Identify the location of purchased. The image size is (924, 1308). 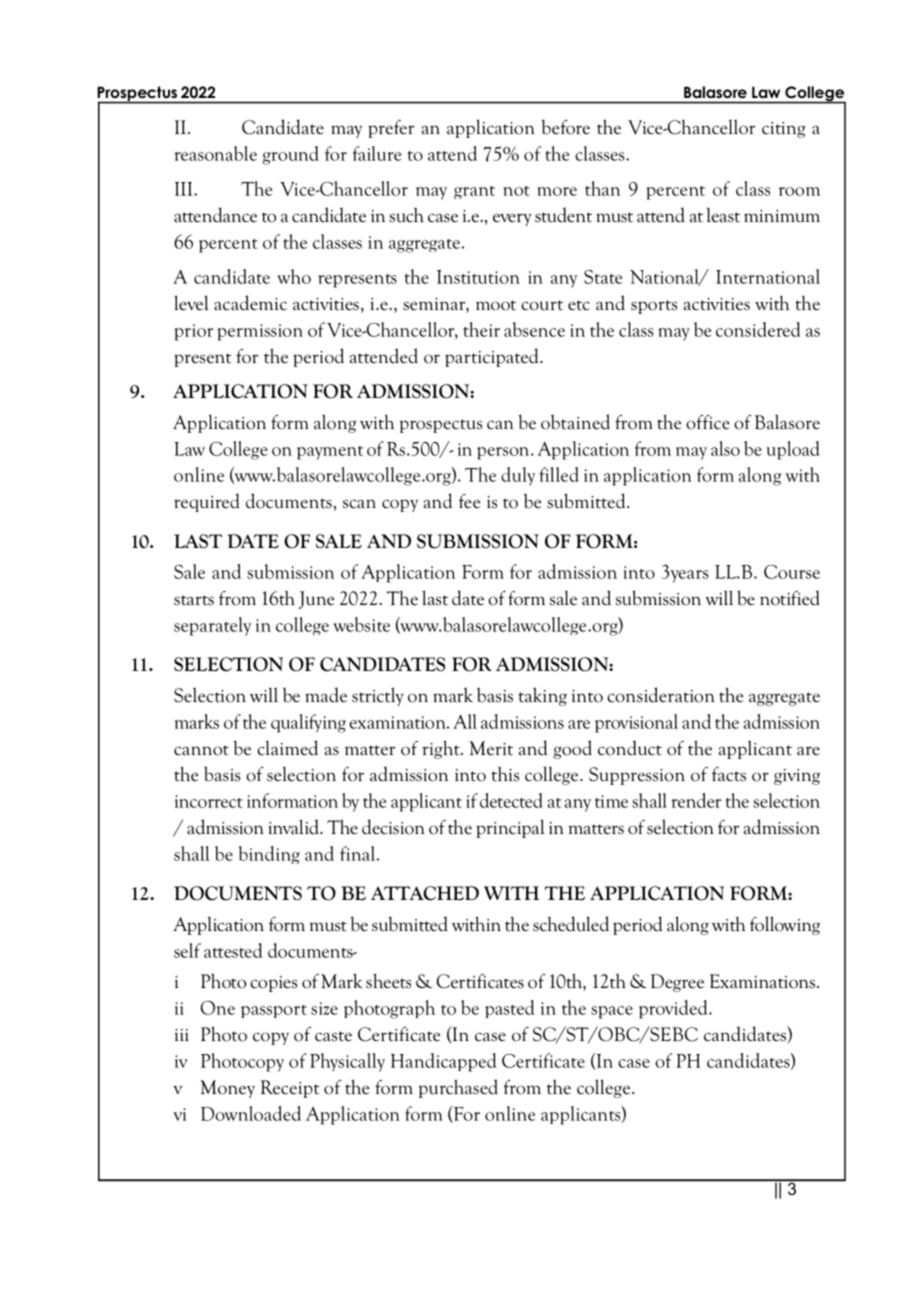
(458, 1088).
